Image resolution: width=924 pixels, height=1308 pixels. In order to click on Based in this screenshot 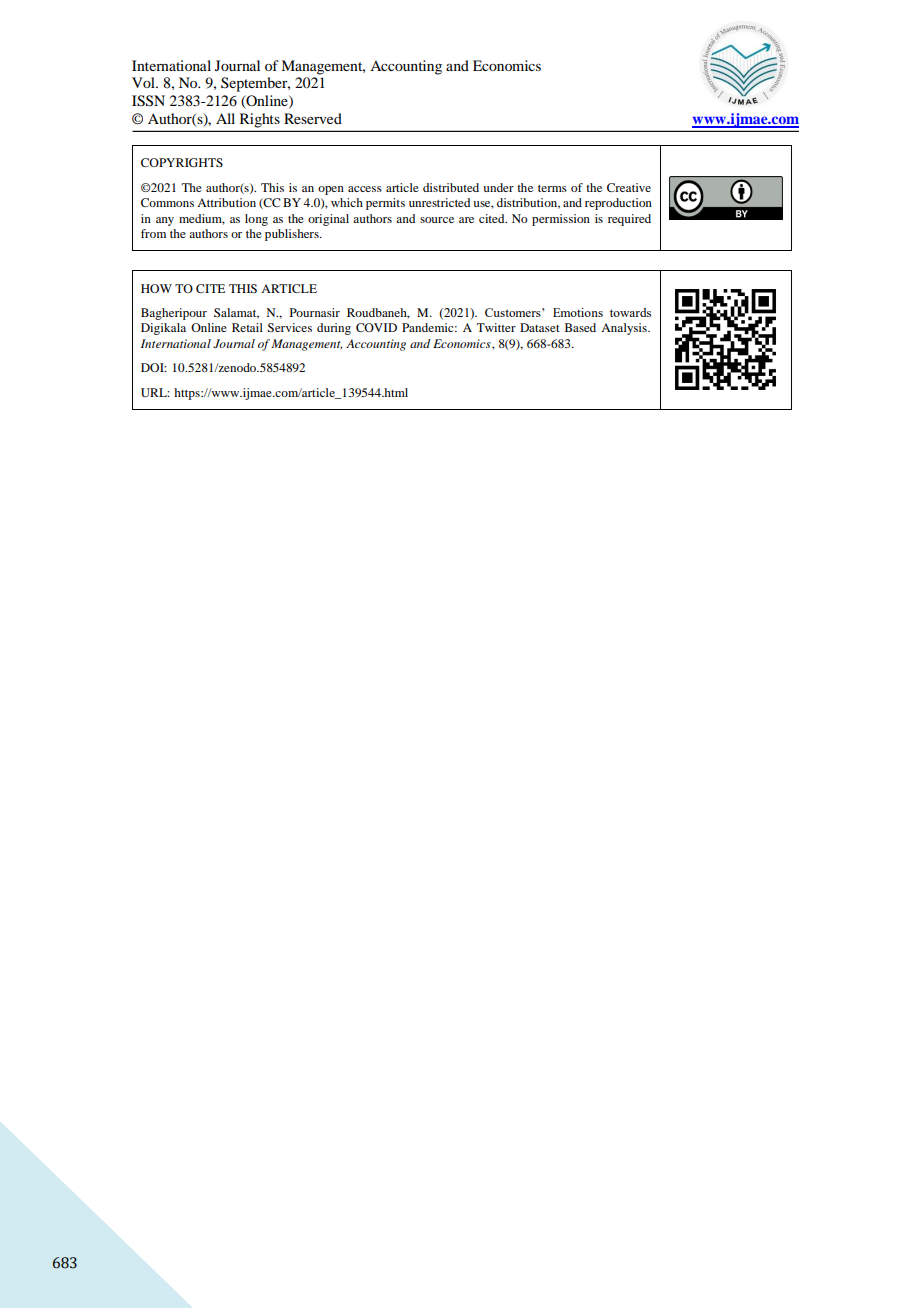, I will do `click(580, 327)`.
